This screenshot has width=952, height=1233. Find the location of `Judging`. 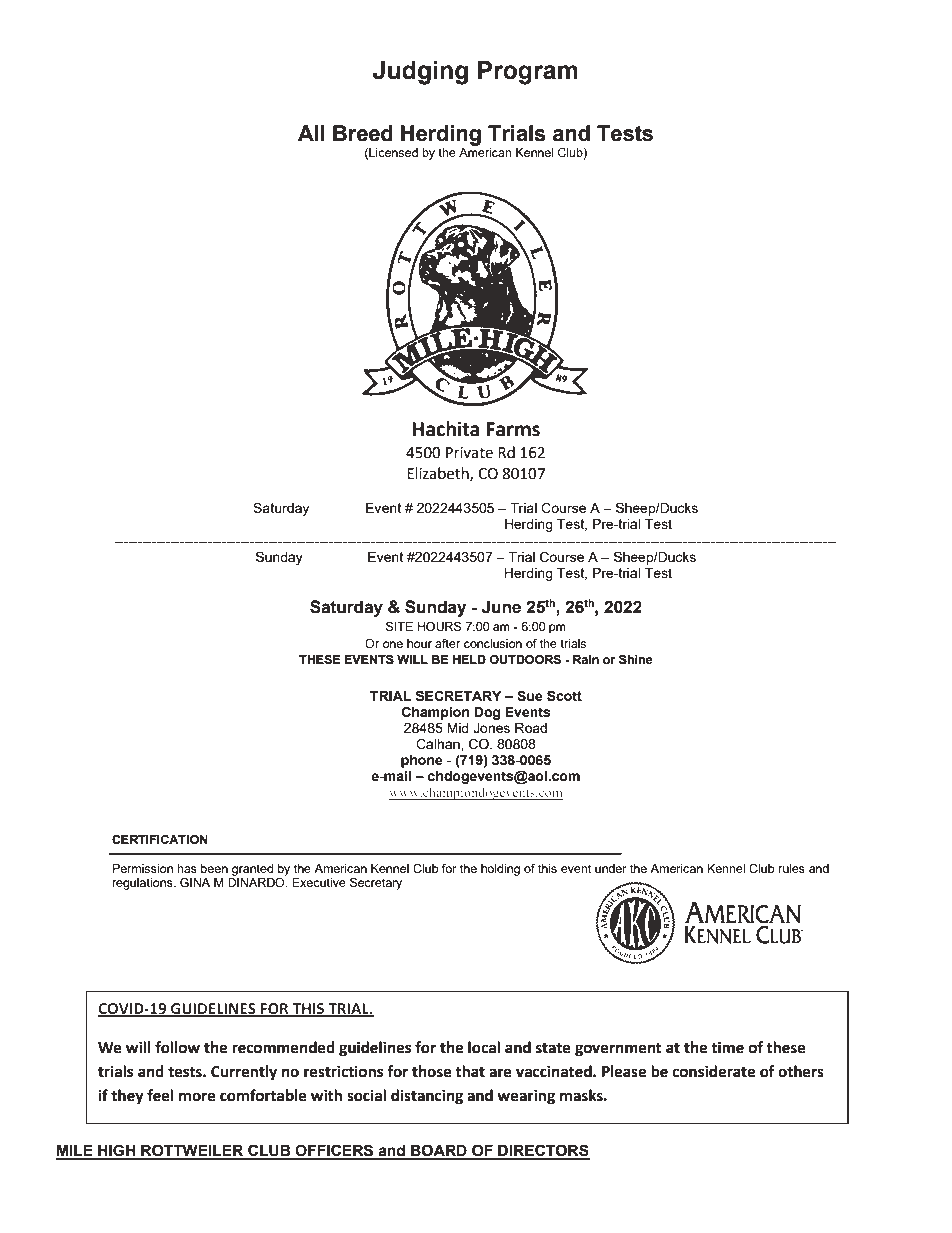

Judging is located at coordinates (420, 73).
